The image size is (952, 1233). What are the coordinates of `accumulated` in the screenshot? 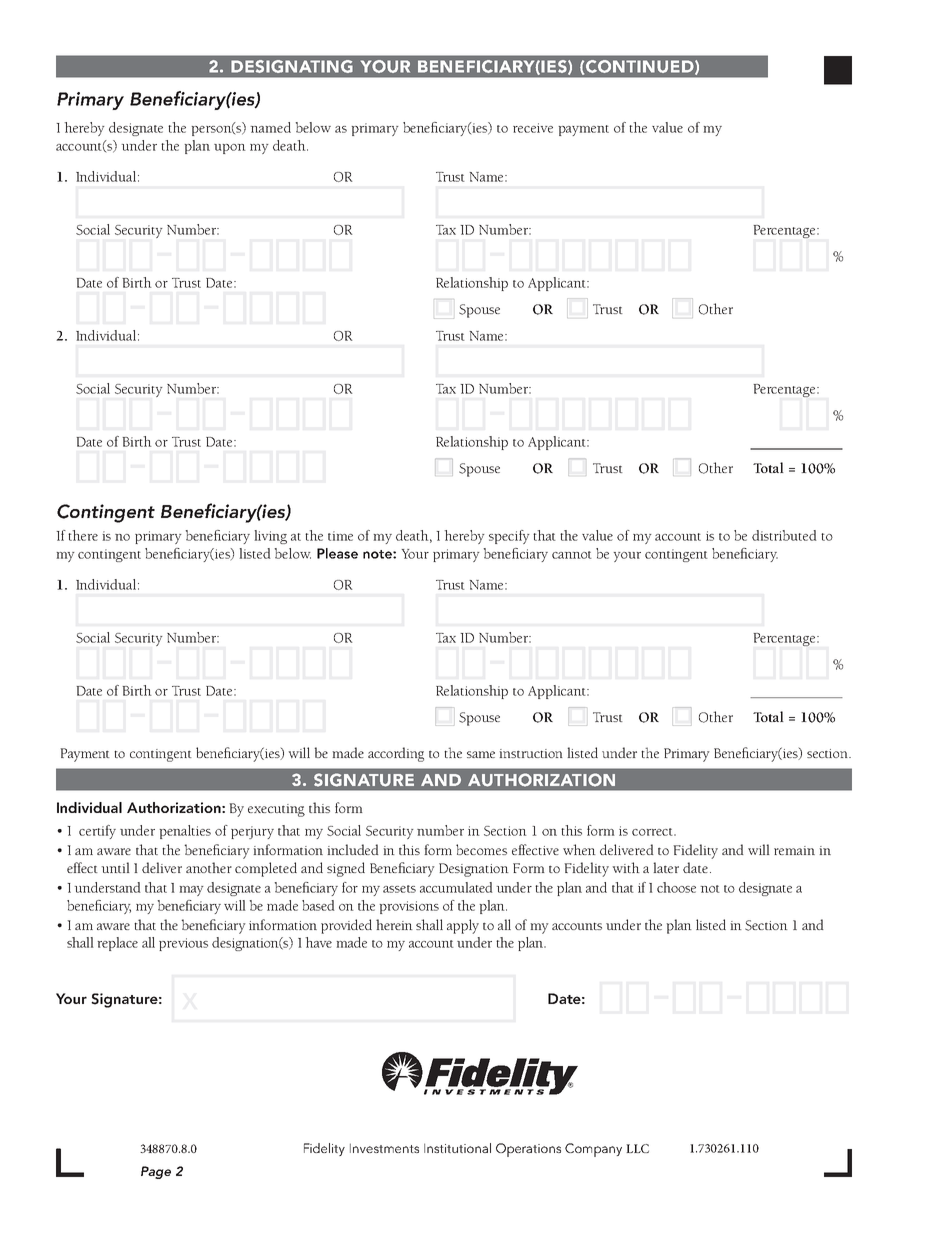 It's located at (456, 887).
